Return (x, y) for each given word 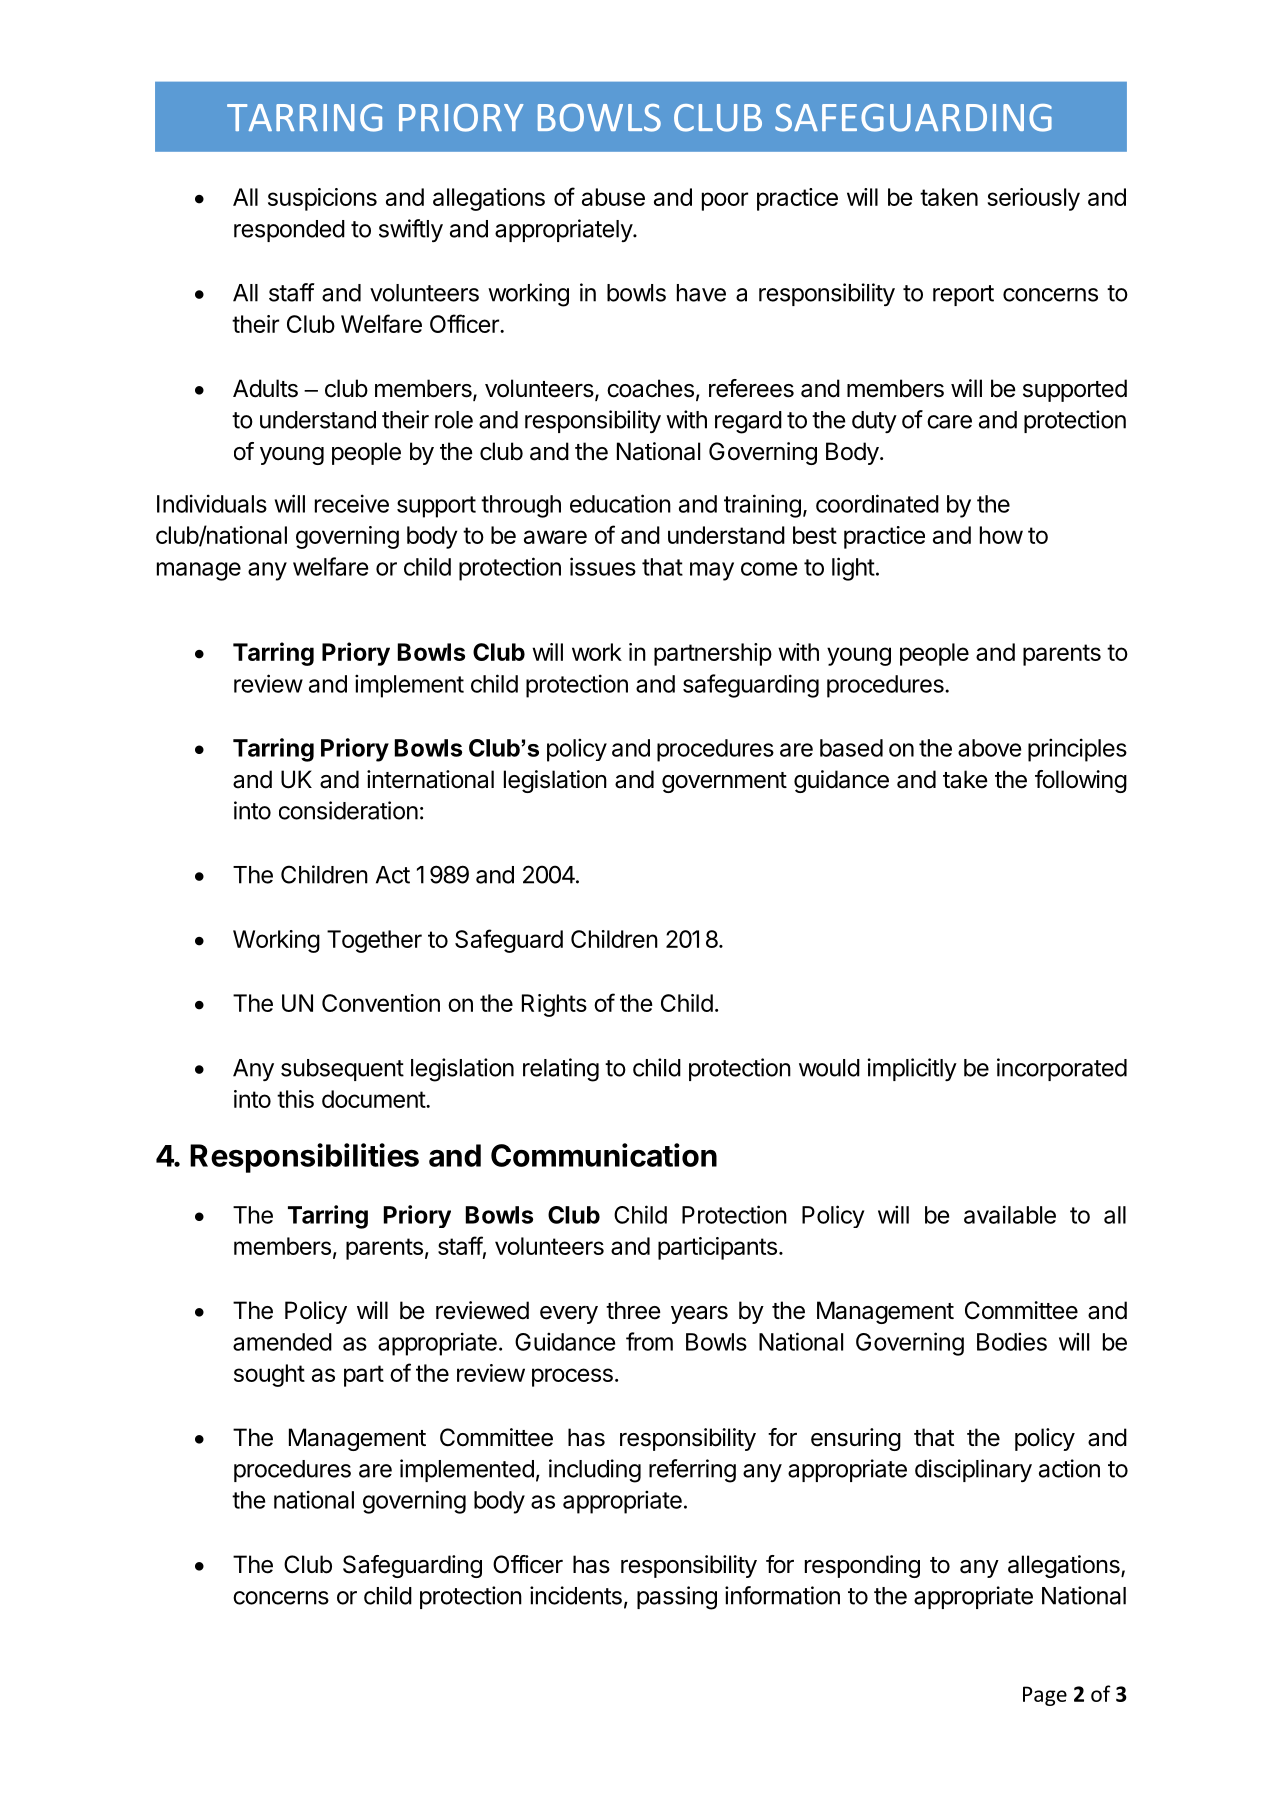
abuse (613, 197)
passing (677, 1598)
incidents (576, 1595)
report (963, 295)
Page (1045, 1696)
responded (289, 231)
